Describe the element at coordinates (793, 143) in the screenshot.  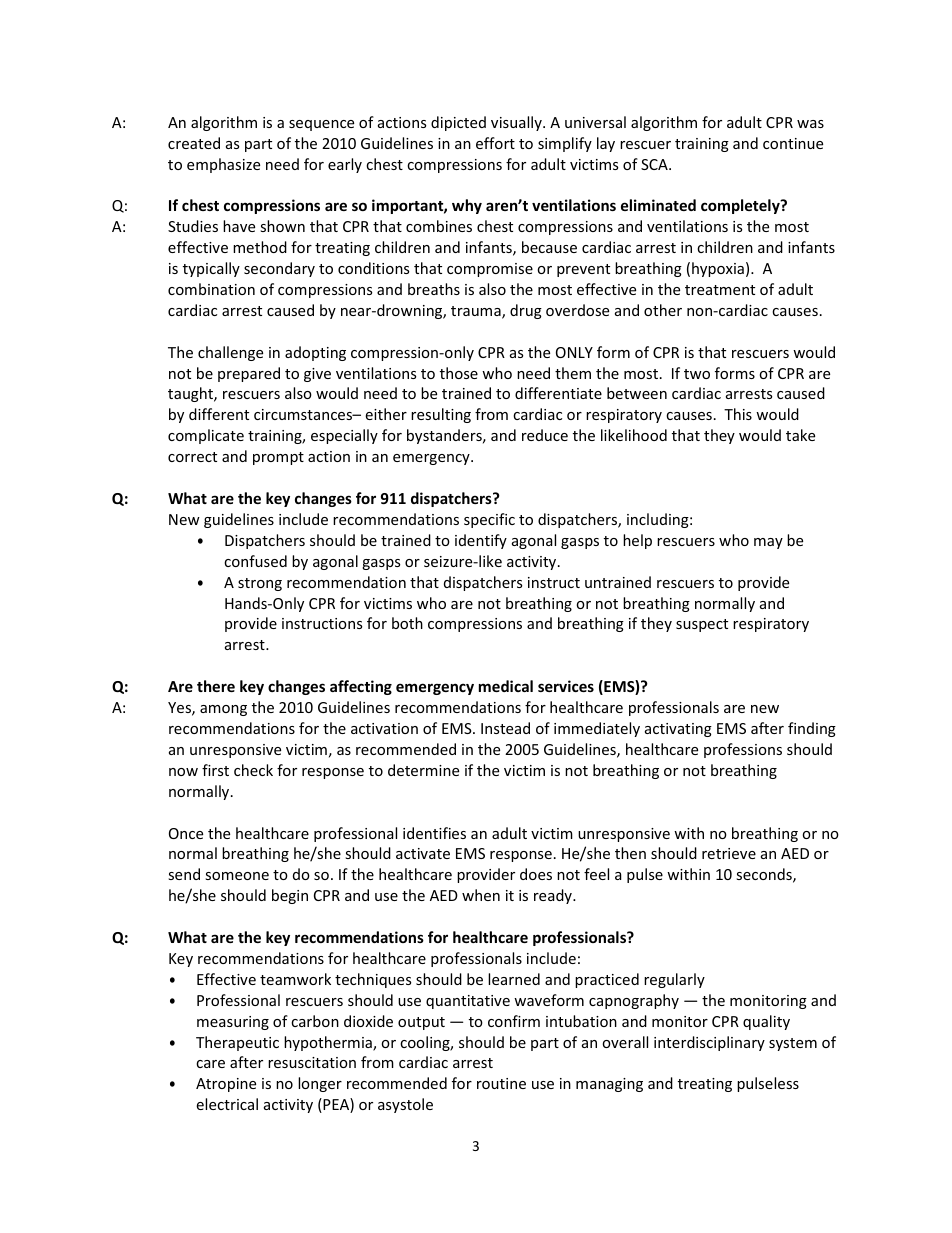
I see `continue` at that location.
